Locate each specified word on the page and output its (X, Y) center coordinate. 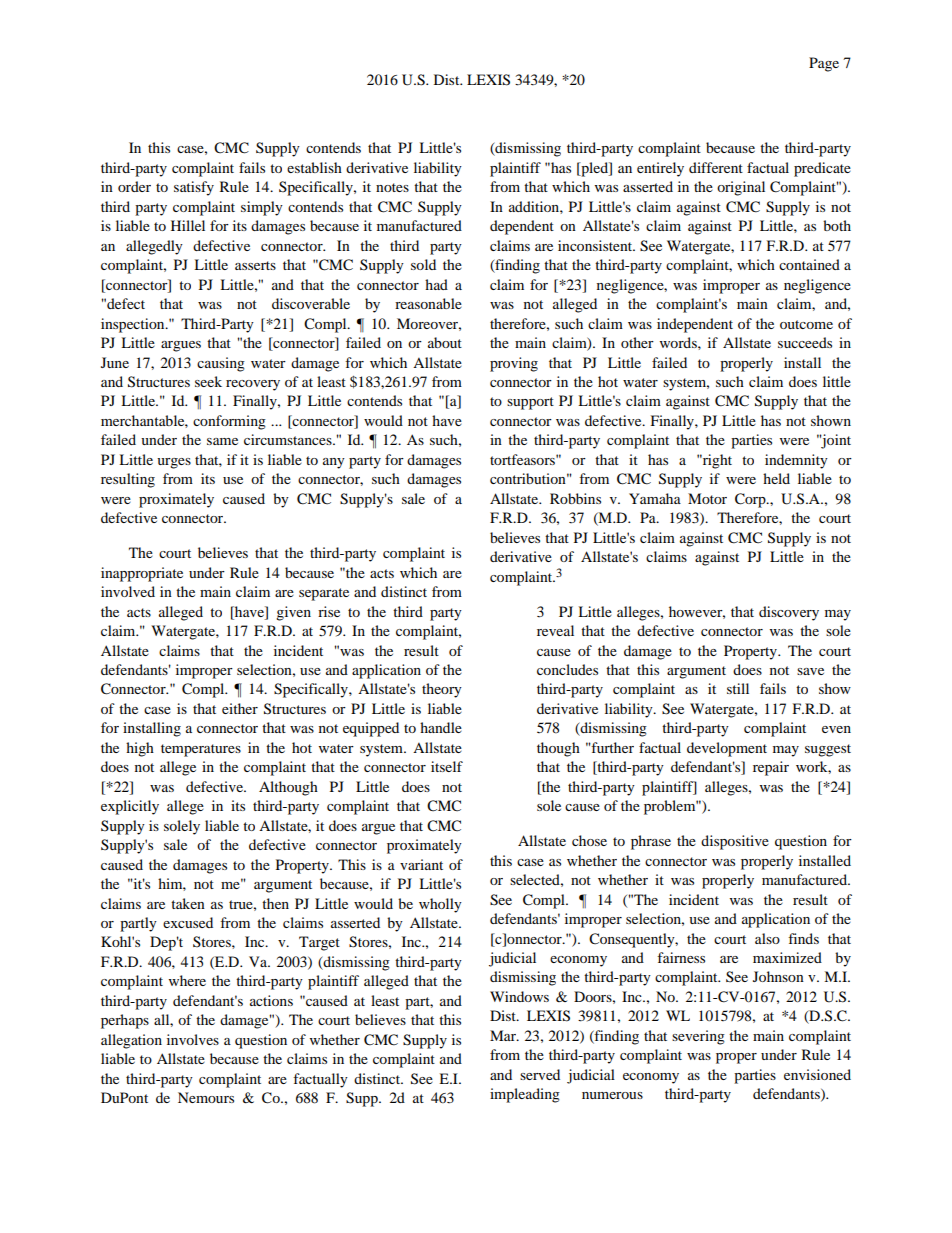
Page (824, 64)
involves (193, 1039)
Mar (504, 1035)
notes (392, 187)
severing (698, 1037)
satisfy (194, 188)
